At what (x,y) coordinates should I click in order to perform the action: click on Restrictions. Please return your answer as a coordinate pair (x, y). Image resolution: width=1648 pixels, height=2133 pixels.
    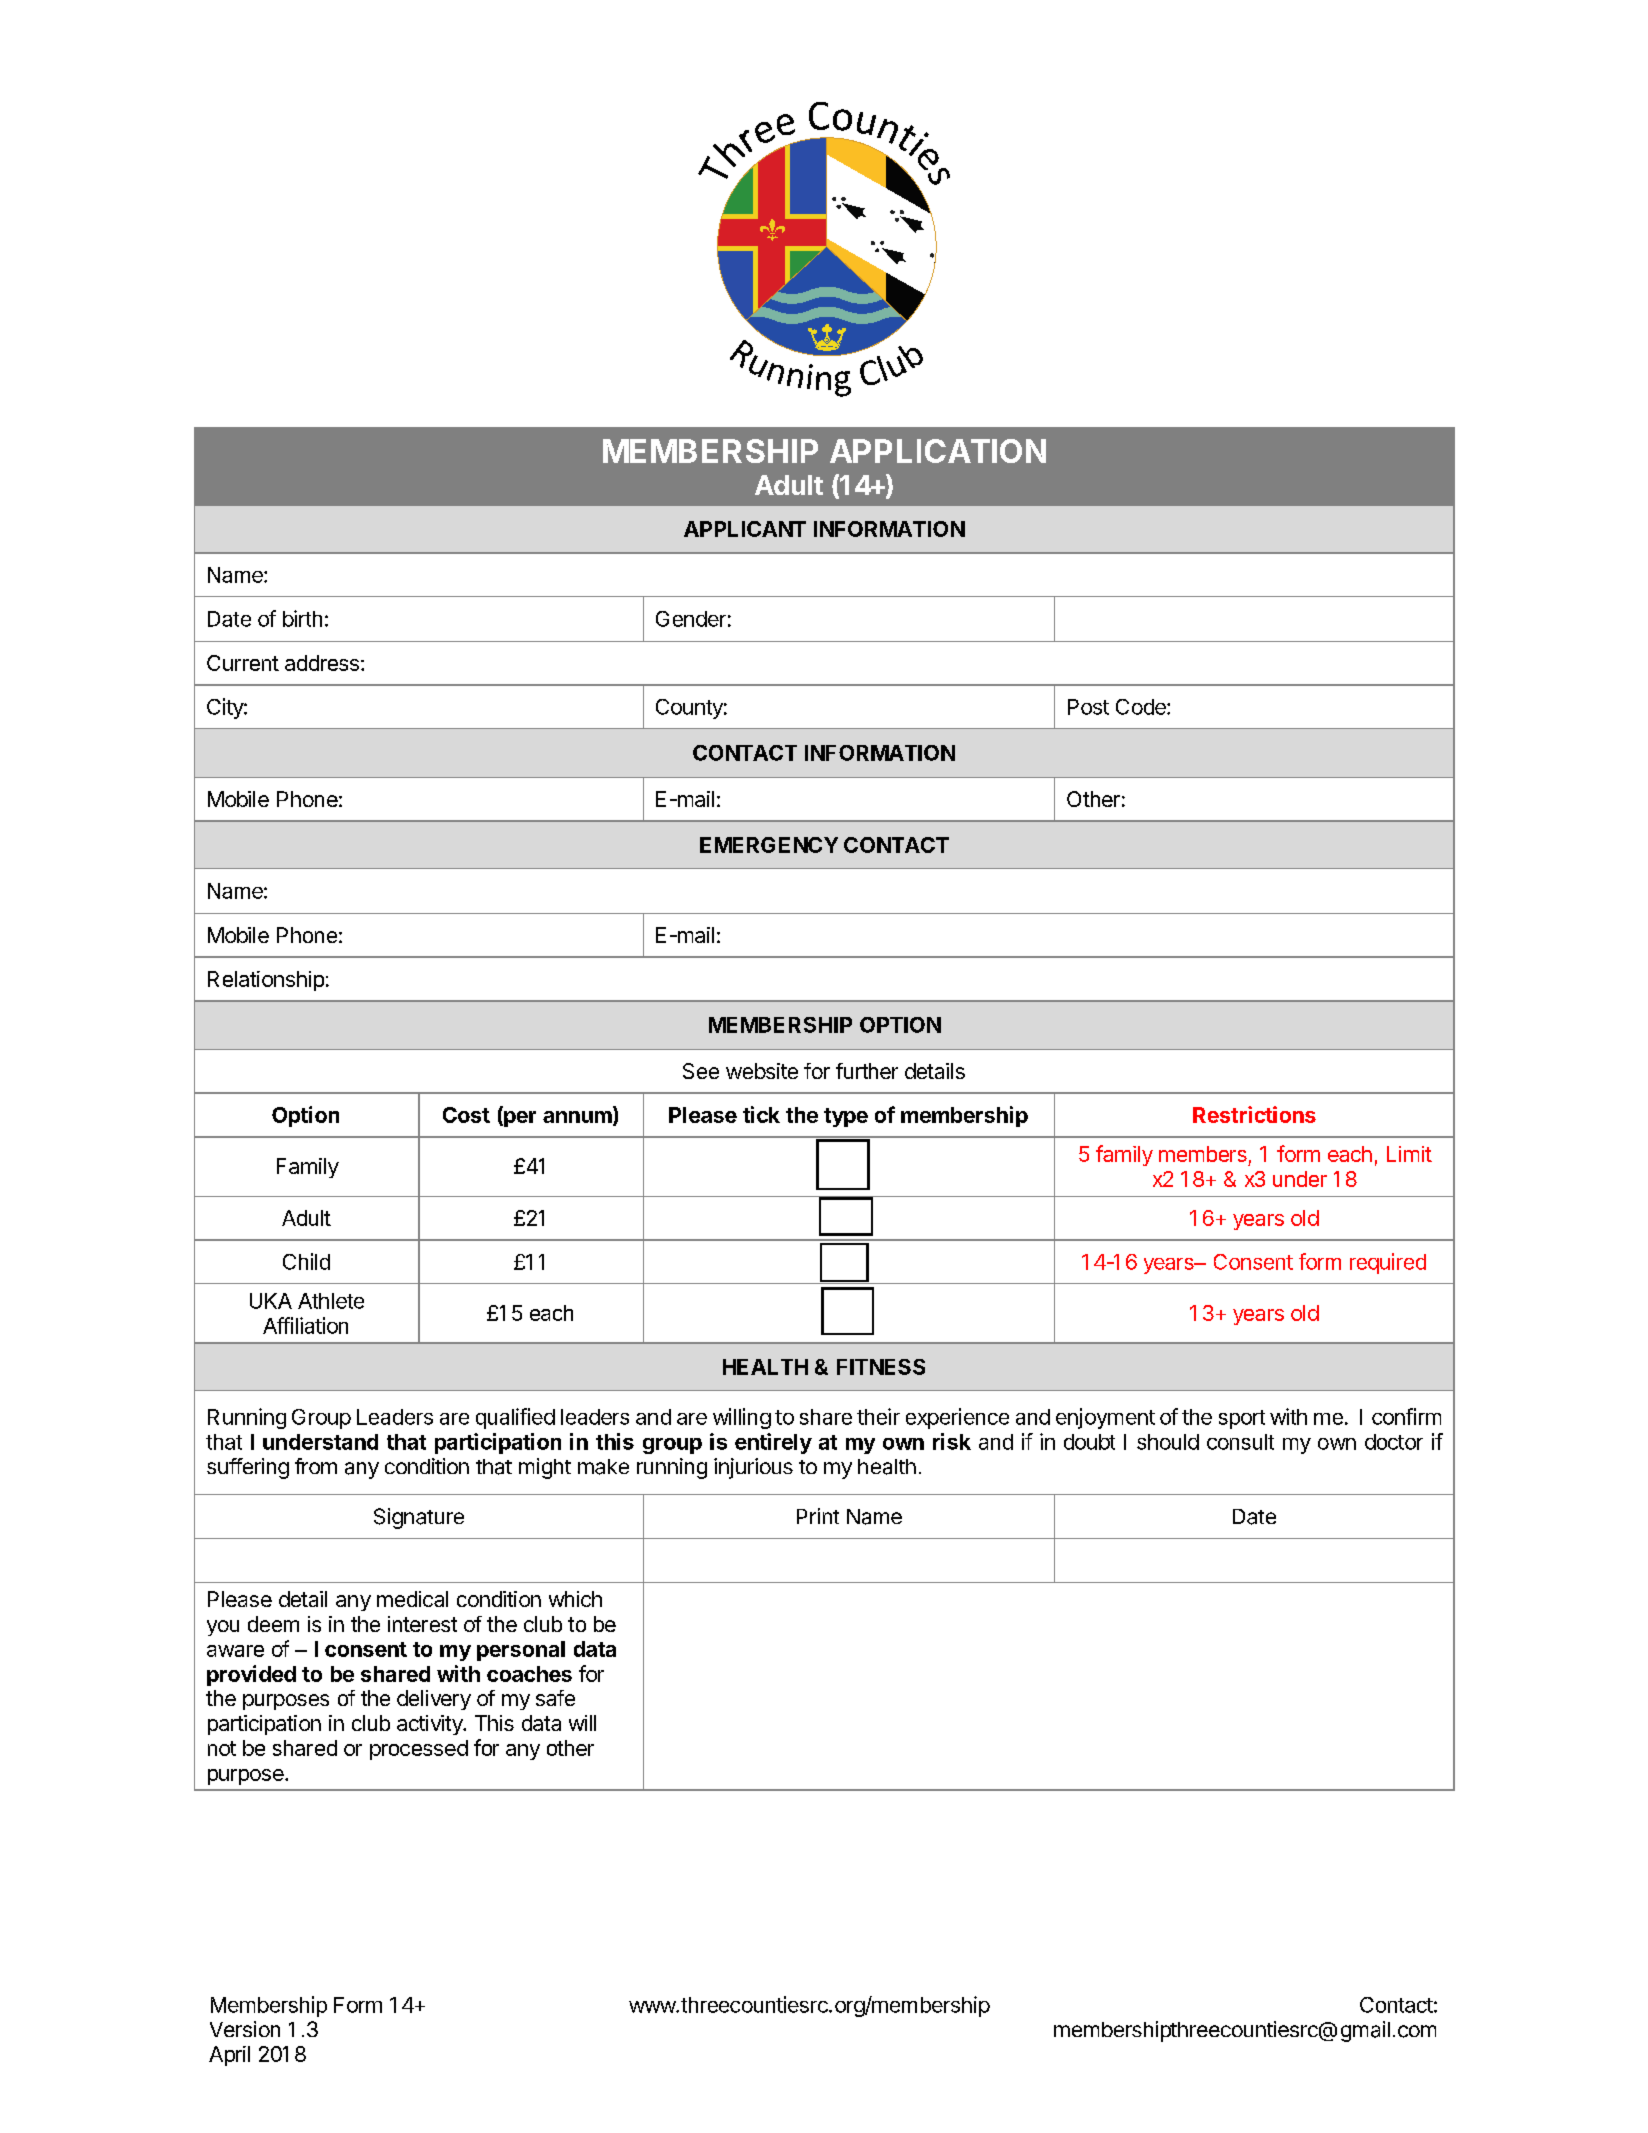
    Looking at the image, I should click on (1254, 1114).
